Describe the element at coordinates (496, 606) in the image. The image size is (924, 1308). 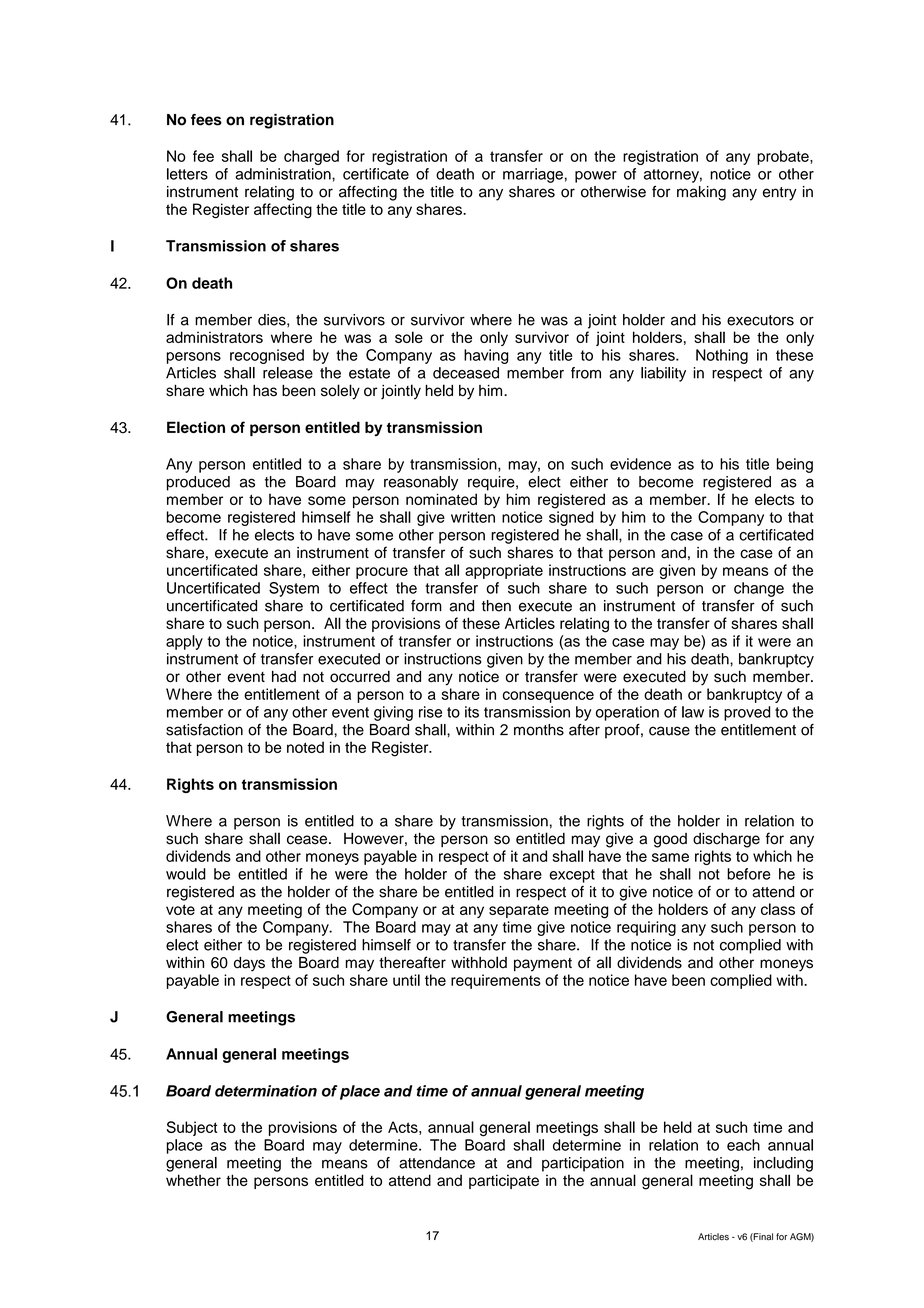
I see `then` at that location.
